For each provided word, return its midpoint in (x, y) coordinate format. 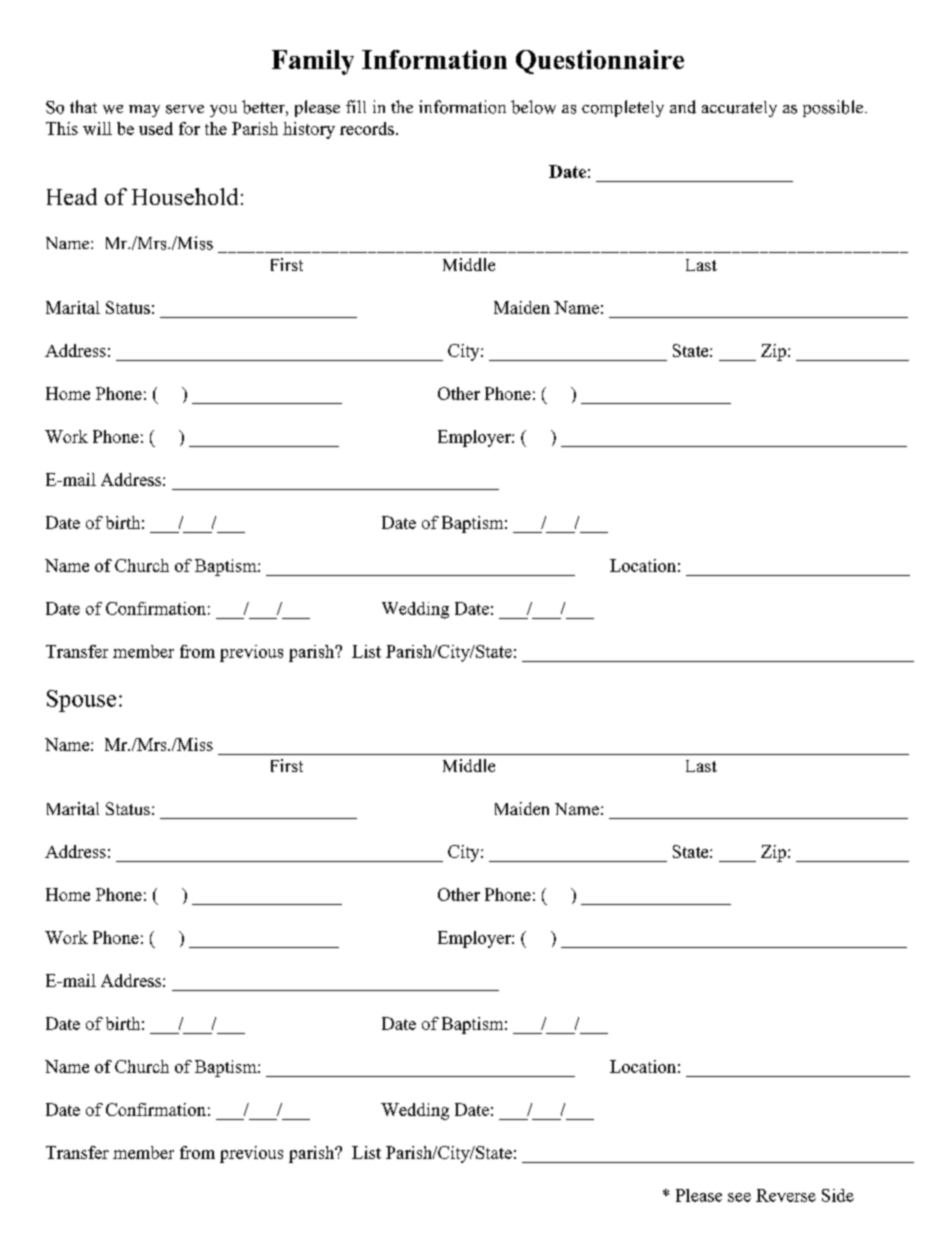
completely (623, 108)
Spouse (81, 701)
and (683, 107)
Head (72, 196)
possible (834, 108)
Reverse (786, 1195)
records (367, 128)
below (533, 107)
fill (356, 106)
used (156, 128)
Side (838, 1195)
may (144, 111)
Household (185, 196)
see (739, 1197)
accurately (739, 109)
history (309, 130)
